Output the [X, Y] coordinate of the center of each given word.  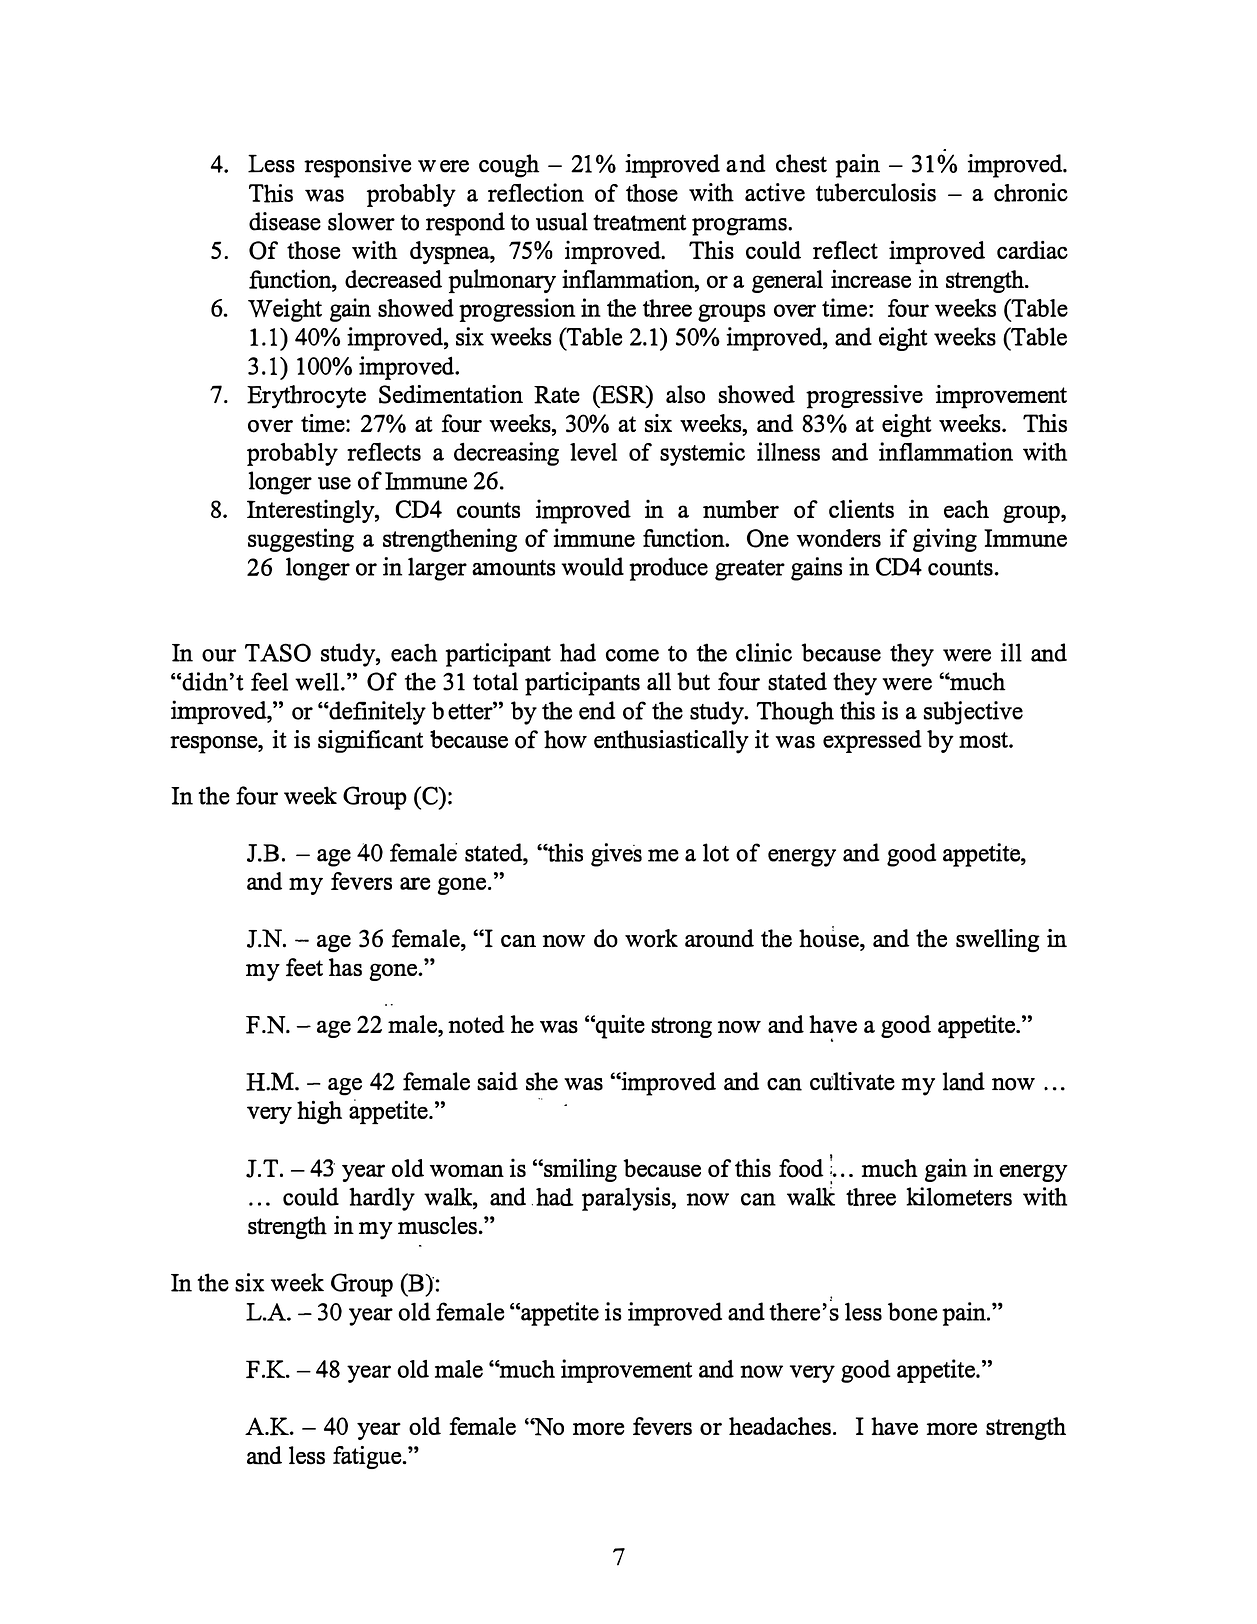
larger [437, 569]
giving [945, 540]
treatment [639, 223]
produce [668, 569]
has [345, 967]
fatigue [368, 1457]
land [964, 1081]
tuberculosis [876, 192]
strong [681, 1027]
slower [361, 221]
